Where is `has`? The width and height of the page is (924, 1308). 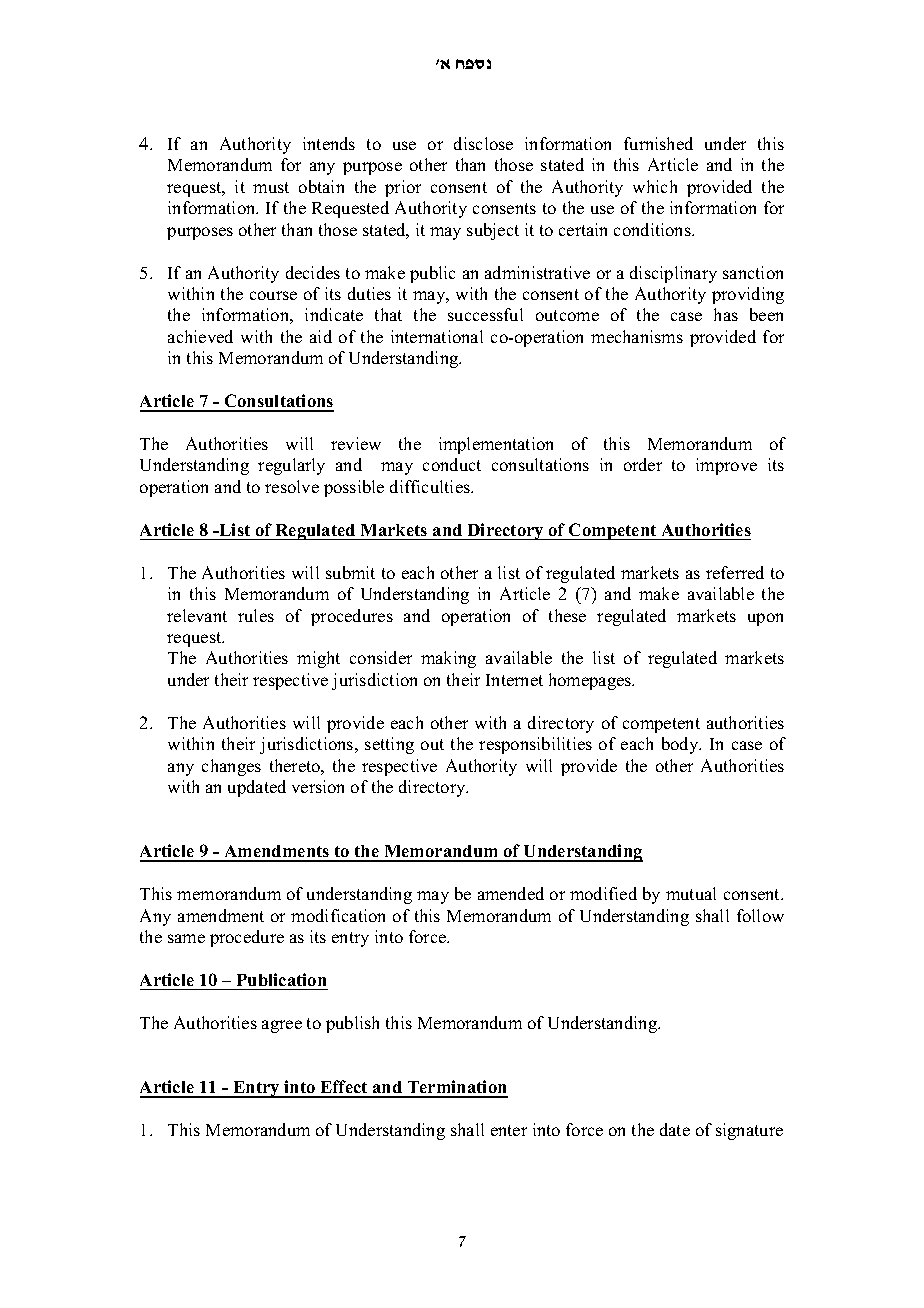
has is located at coordinates (726, 314).
